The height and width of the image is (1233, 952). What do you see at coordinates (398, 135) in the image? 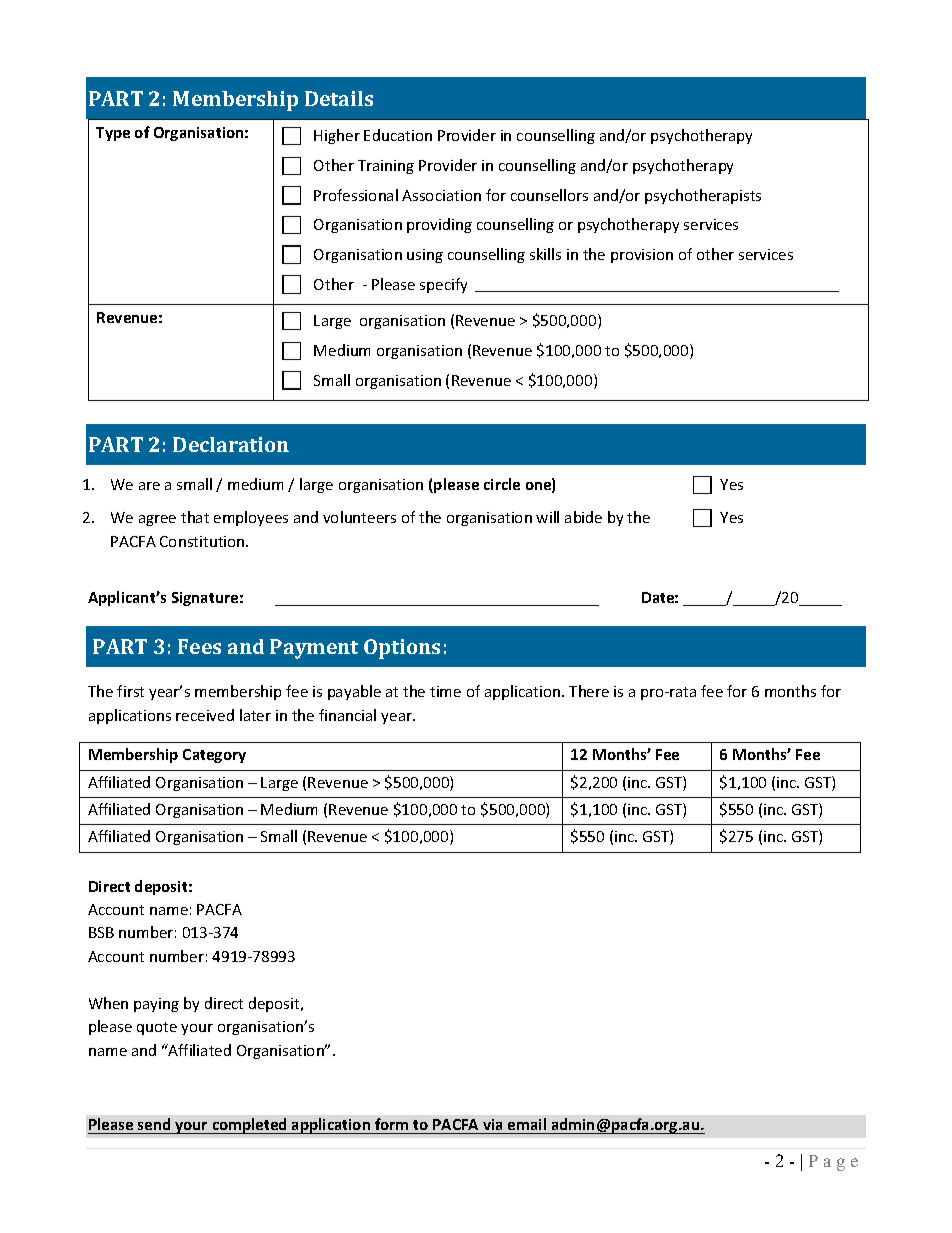
I see `Education` at bounding box center [398, 135].
